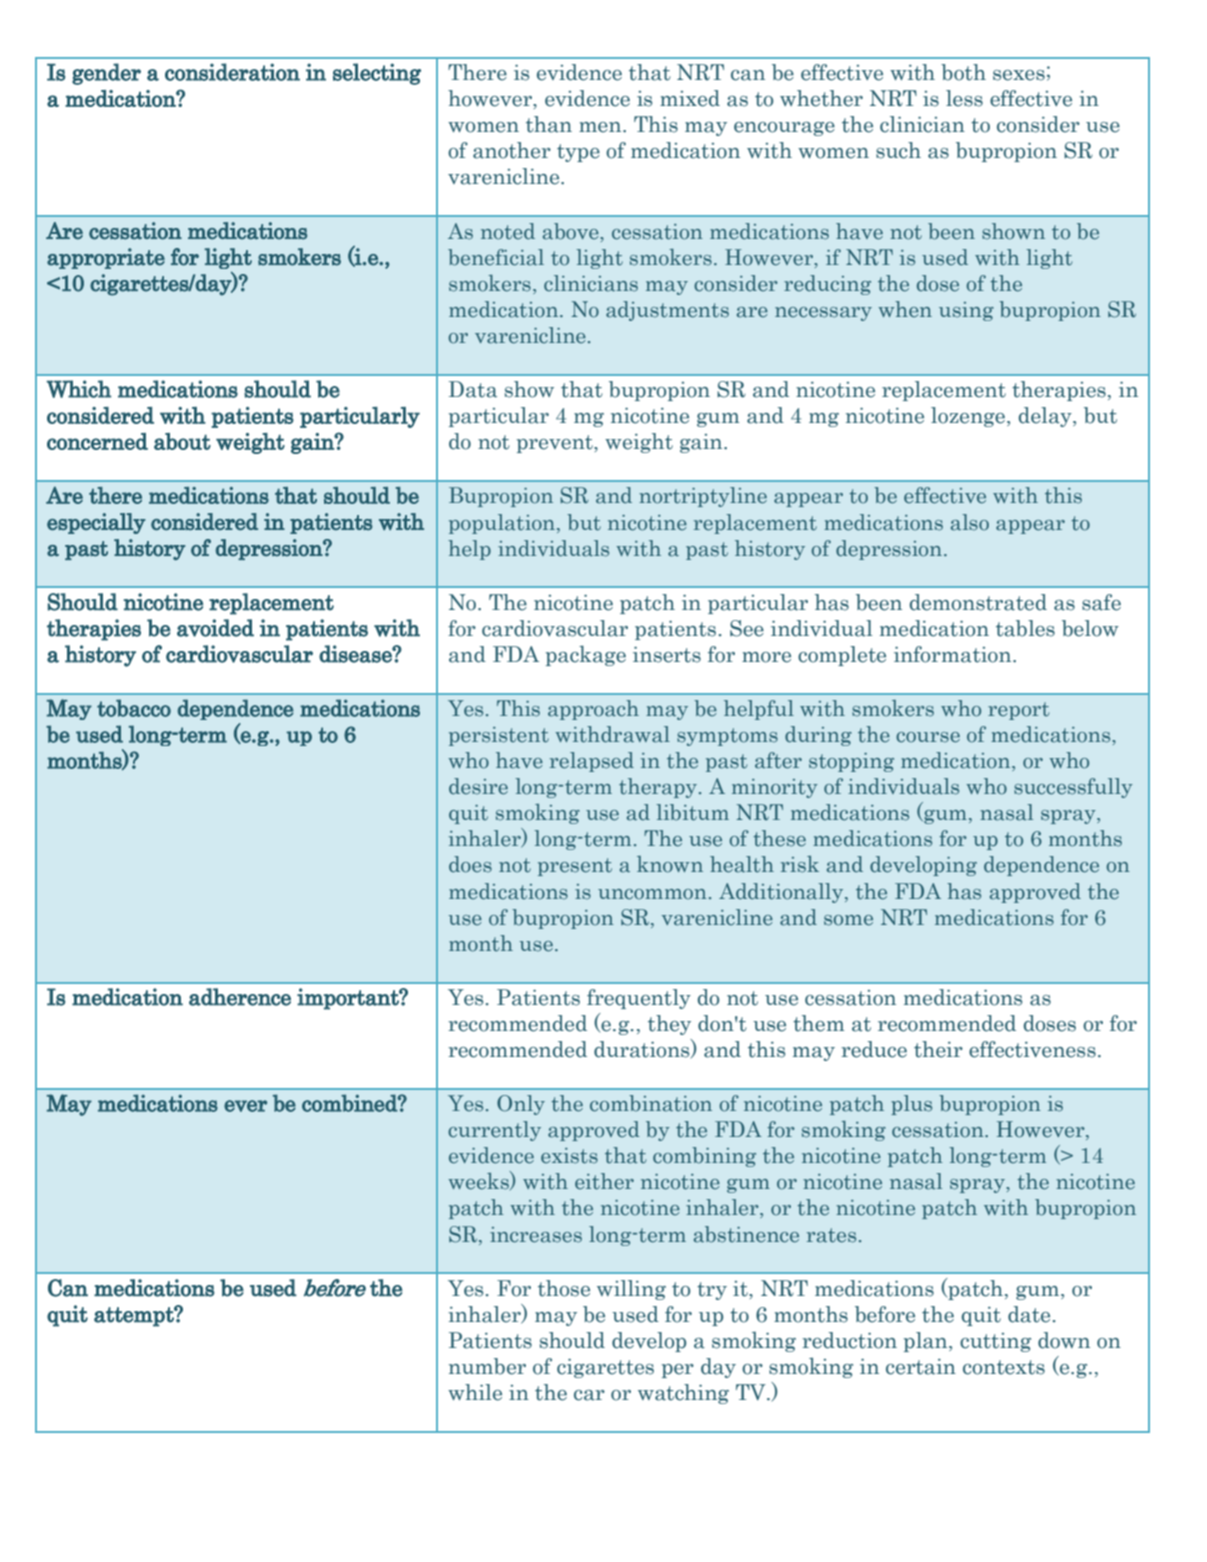  Describe the element at coordinates (106, 74) in the screenshot. I see `gender` at that location.
